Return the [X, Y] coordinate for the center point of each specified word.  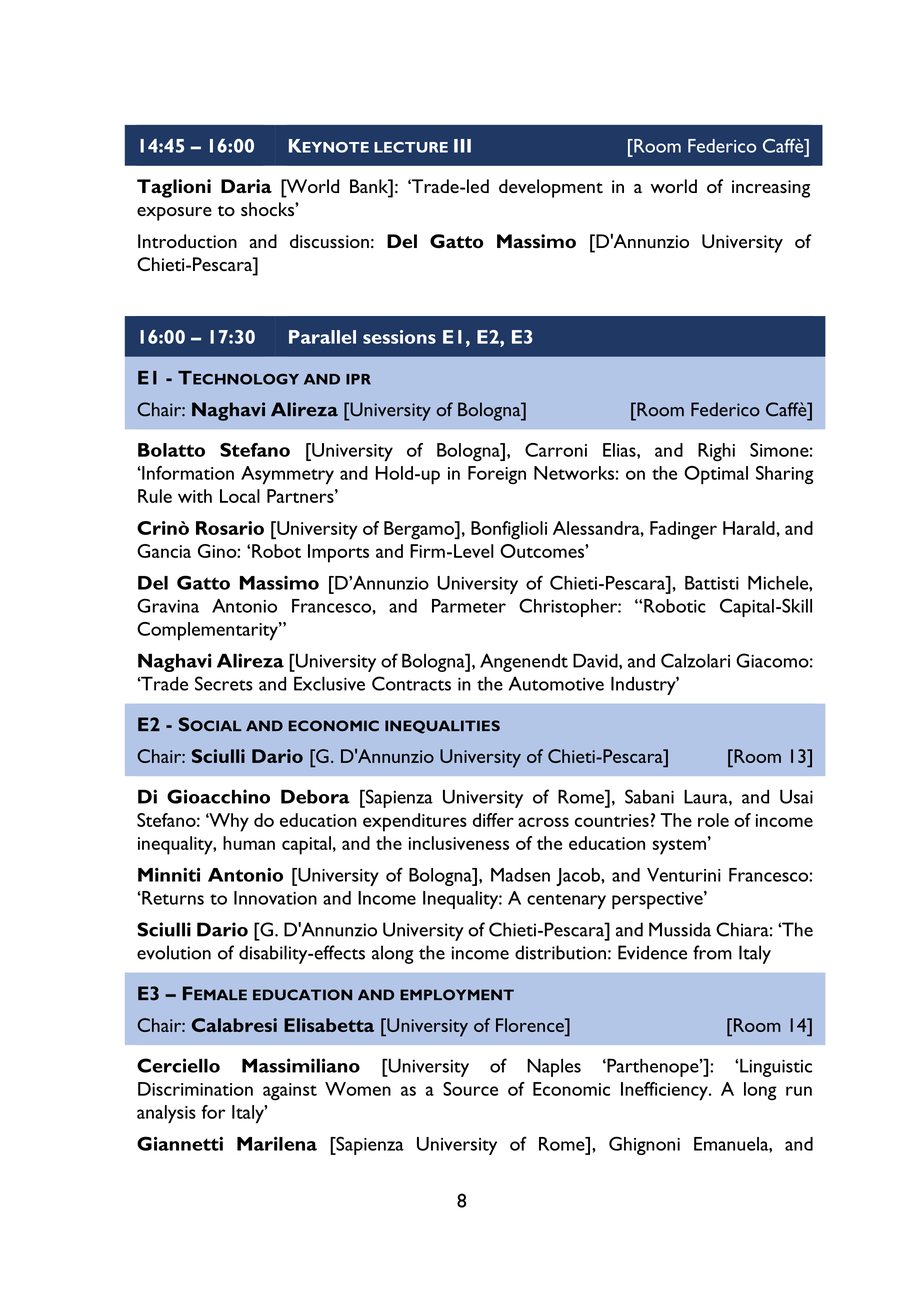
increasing [771, 189]
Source [470, 1089]
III [462, 146]
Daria [246, 186]
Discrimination [195, 1089]
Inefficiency [665, 1091]
